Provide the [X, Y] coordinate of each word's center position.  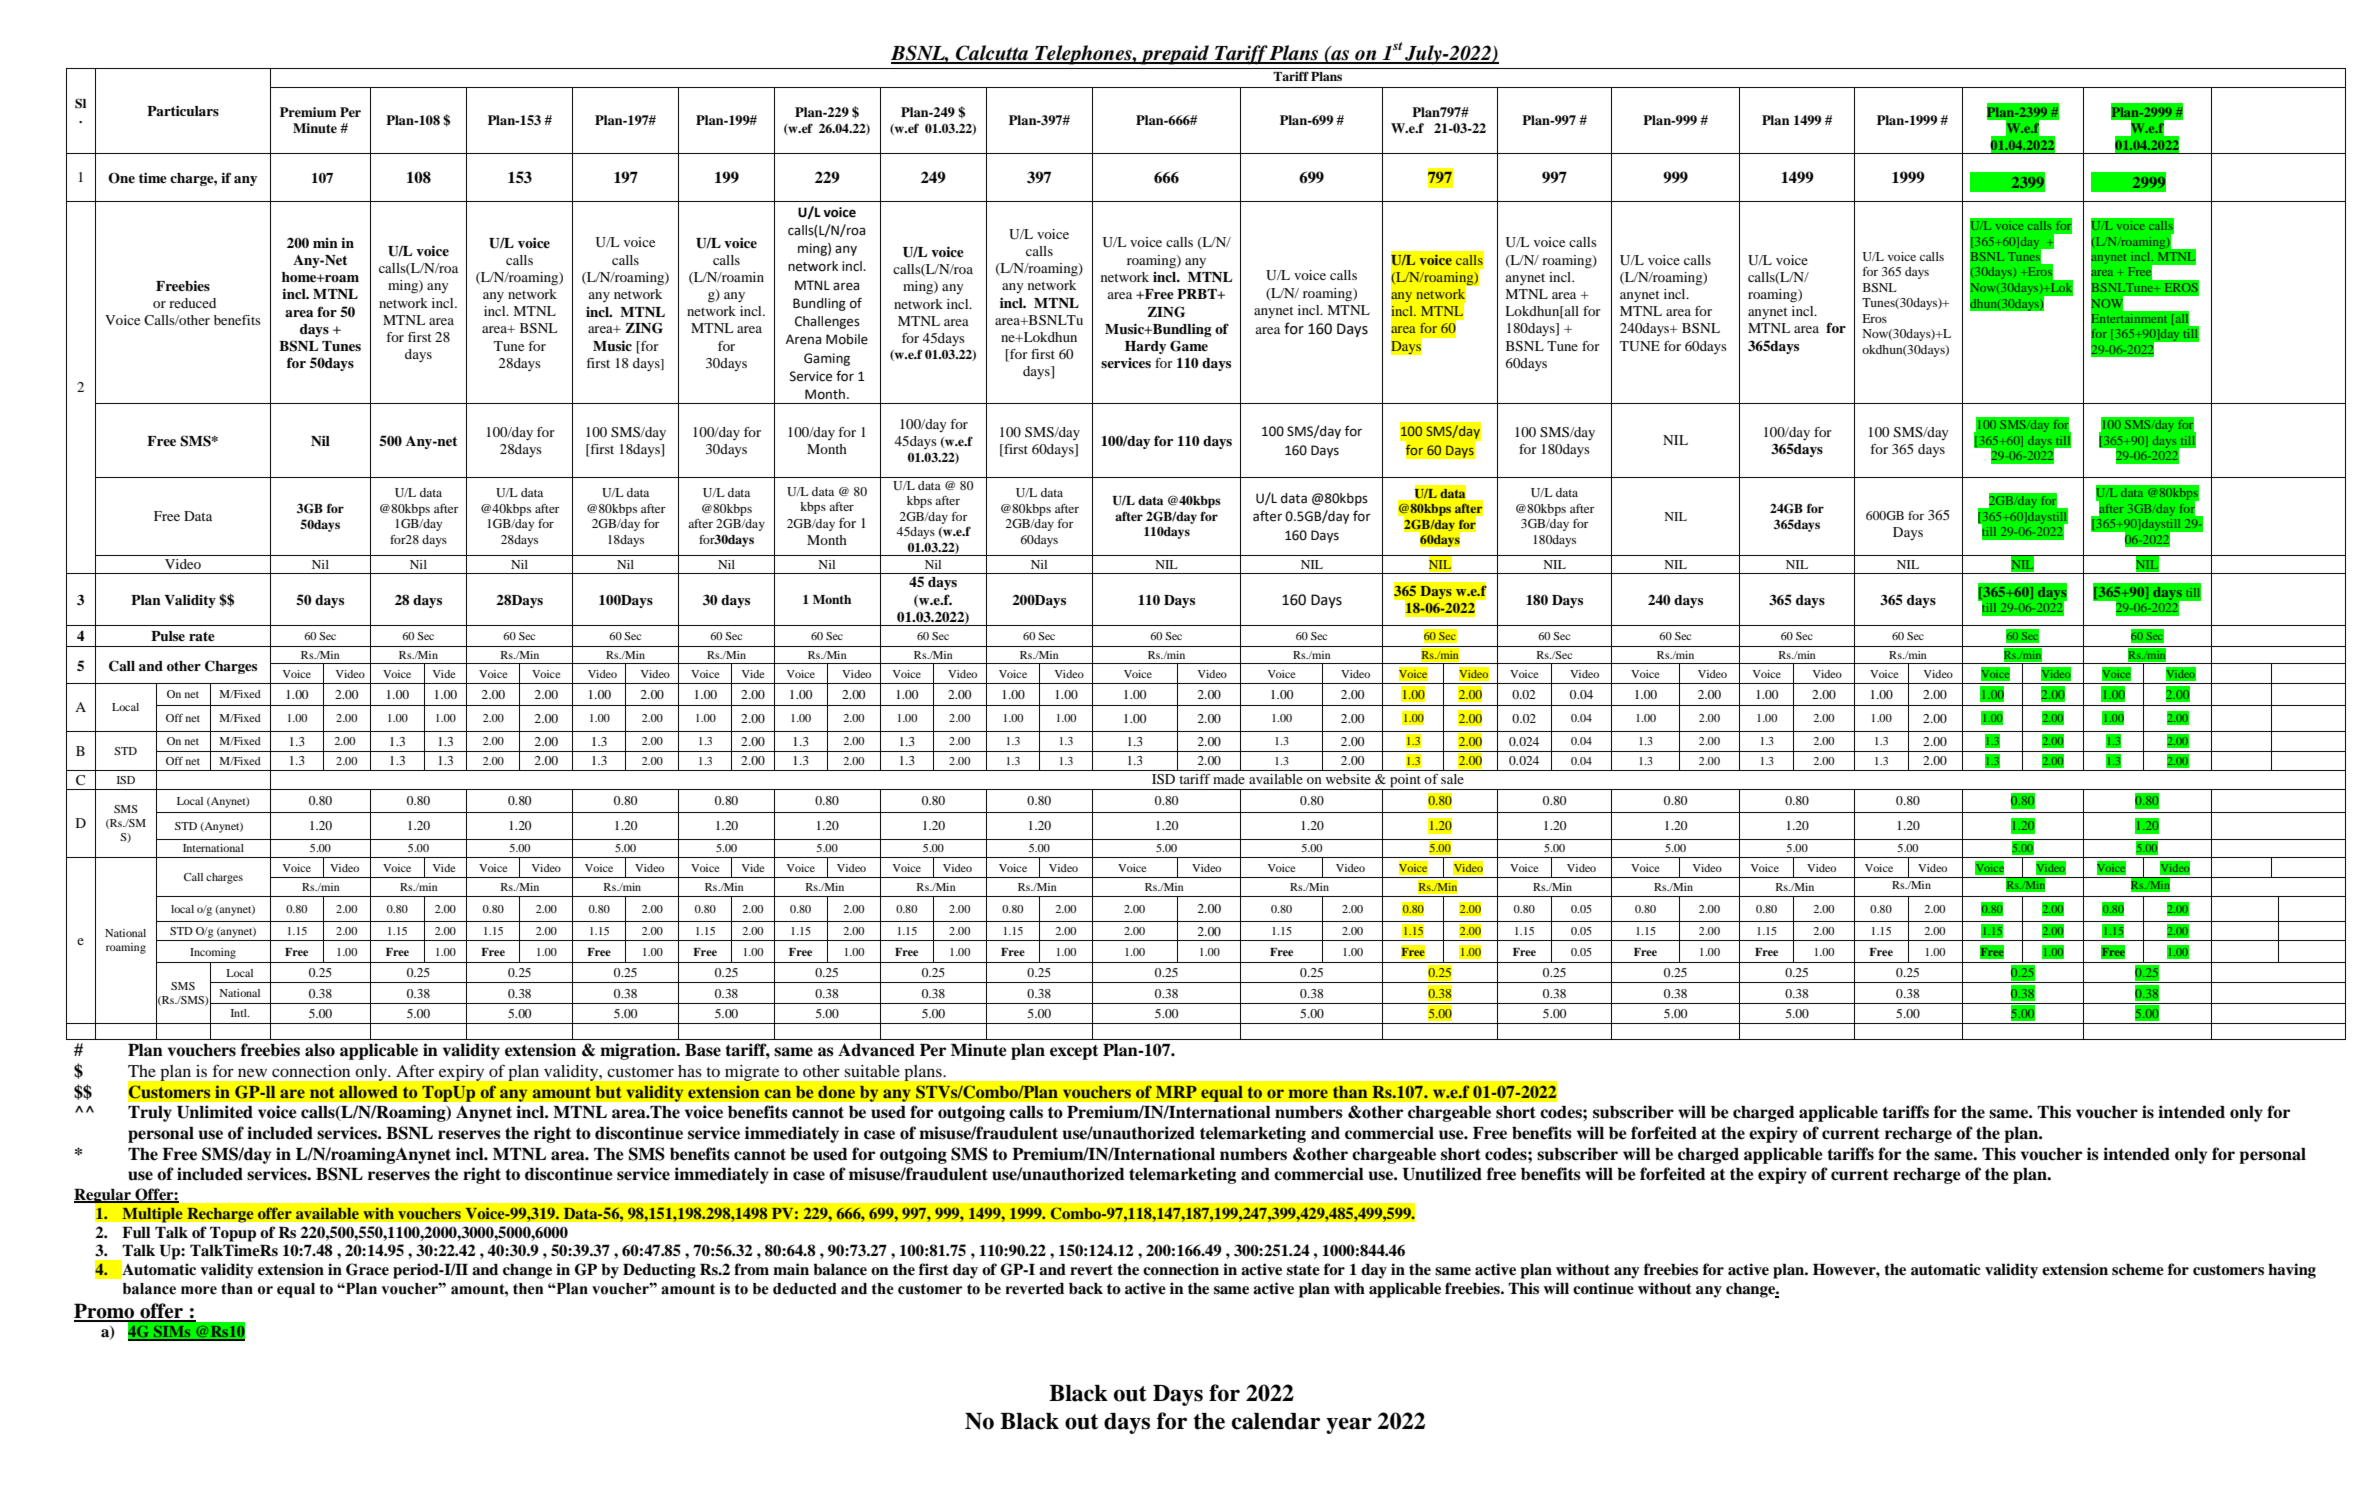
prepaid [1175, 55]
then [528, 1289]
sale [1452, 779]
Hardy [1145, 347]
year [1349, 1425]
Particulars [183, 110]
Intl [240, 1013]
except [1074, 1052]
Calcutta [992, 54]
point [1405, 782]
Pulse [168, 636]
